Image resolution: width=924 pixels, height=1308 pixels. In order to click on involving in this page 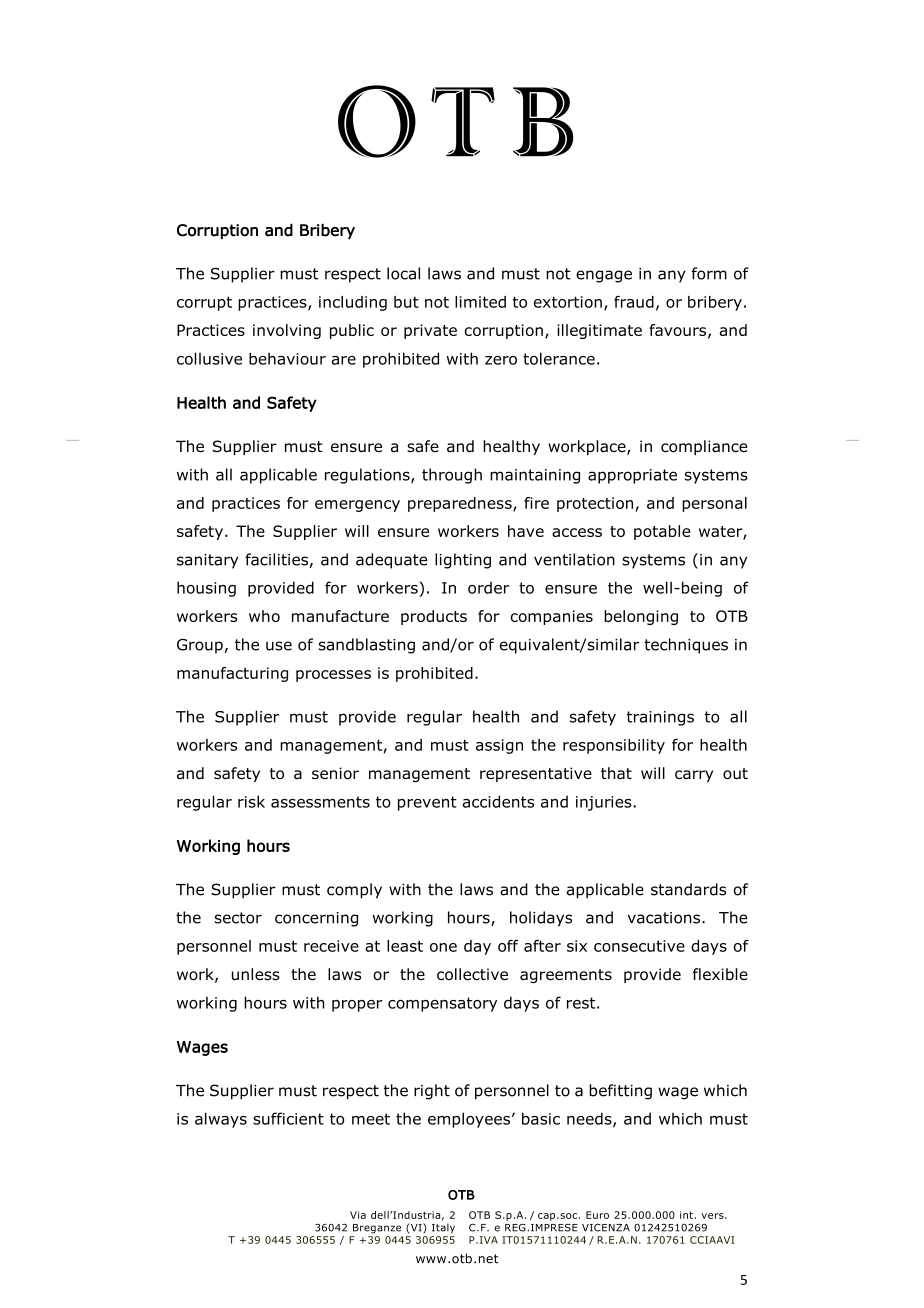, I will do `click(287, 331)`.
